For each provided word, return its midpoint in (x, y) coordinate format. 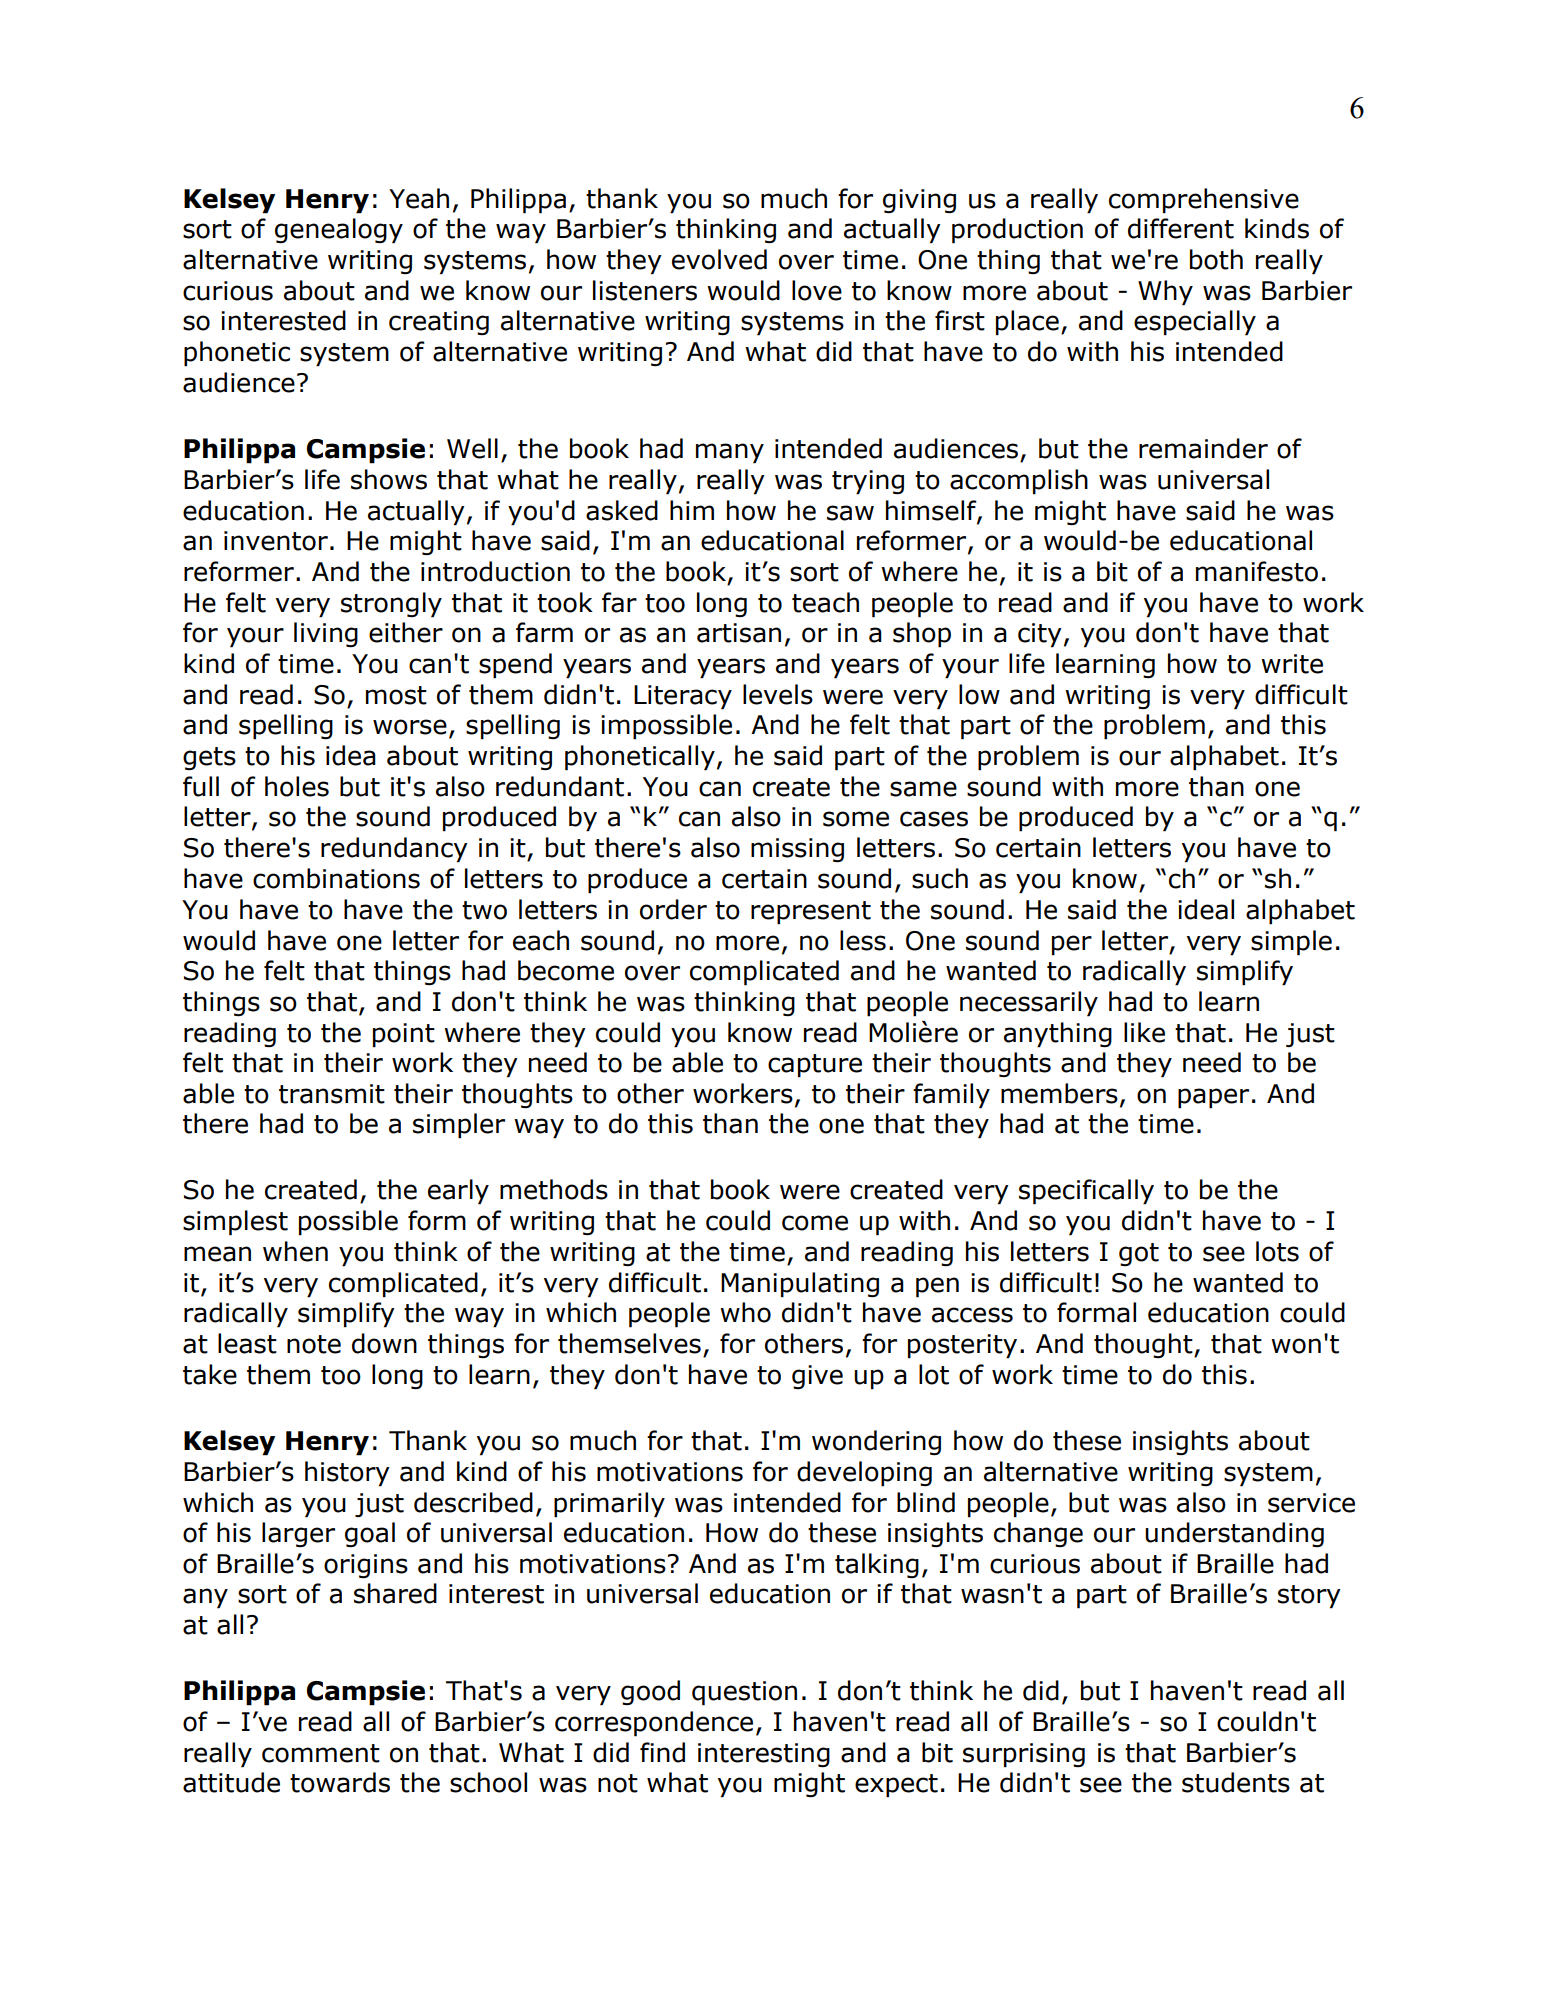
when (295, 1251)
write (1292, 664)
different (1181, 228)
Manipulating (800, 1285)
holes (297, 786)
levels (778, 694)
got (1139, 1254)
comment (321, 1753)
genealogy (339, 231)
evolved (719, 259)
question (744, 1693)
